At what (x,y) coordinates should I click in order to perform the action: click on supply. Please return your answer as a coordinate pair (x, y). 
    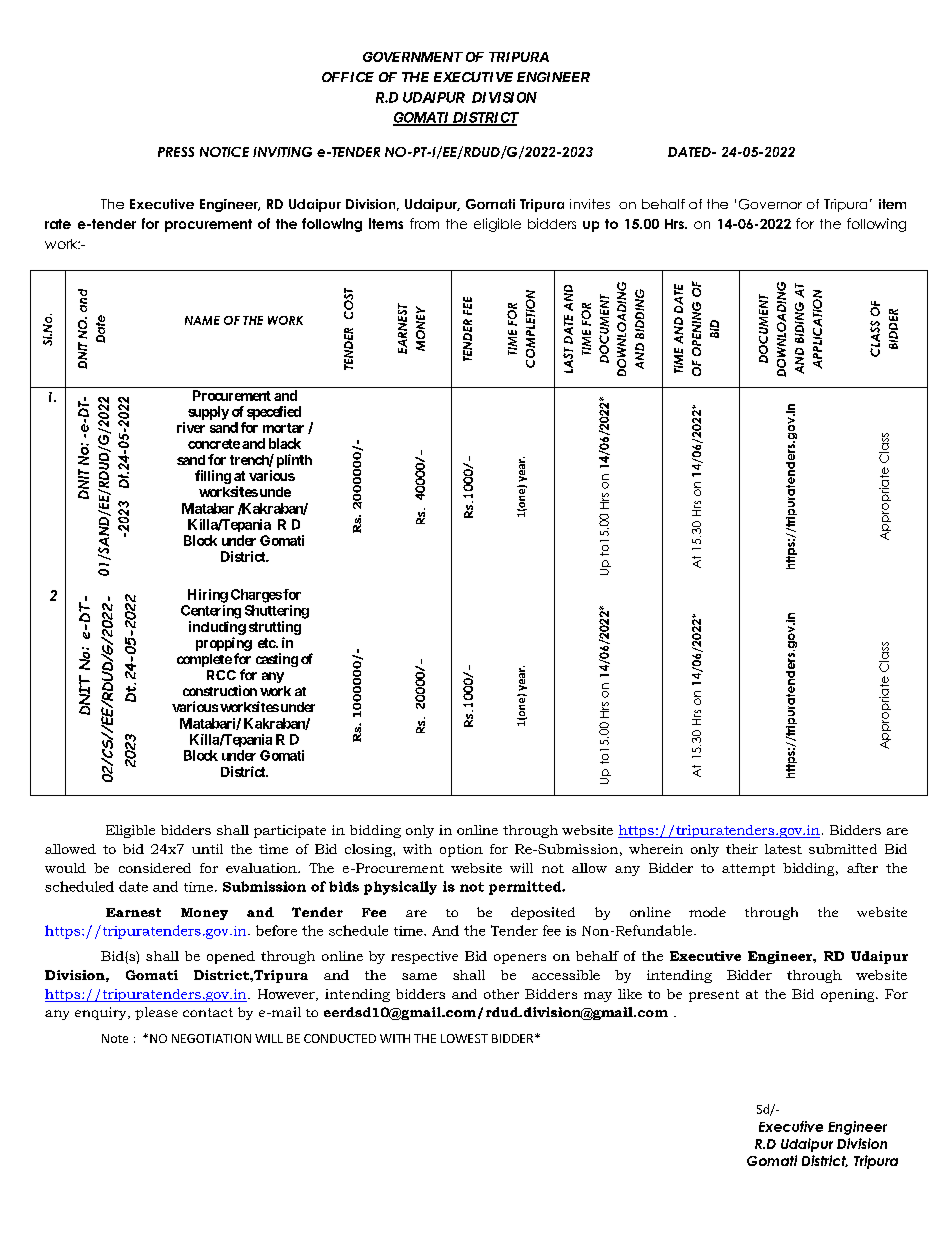
    Looking at the image, I should click on (208, 413).
